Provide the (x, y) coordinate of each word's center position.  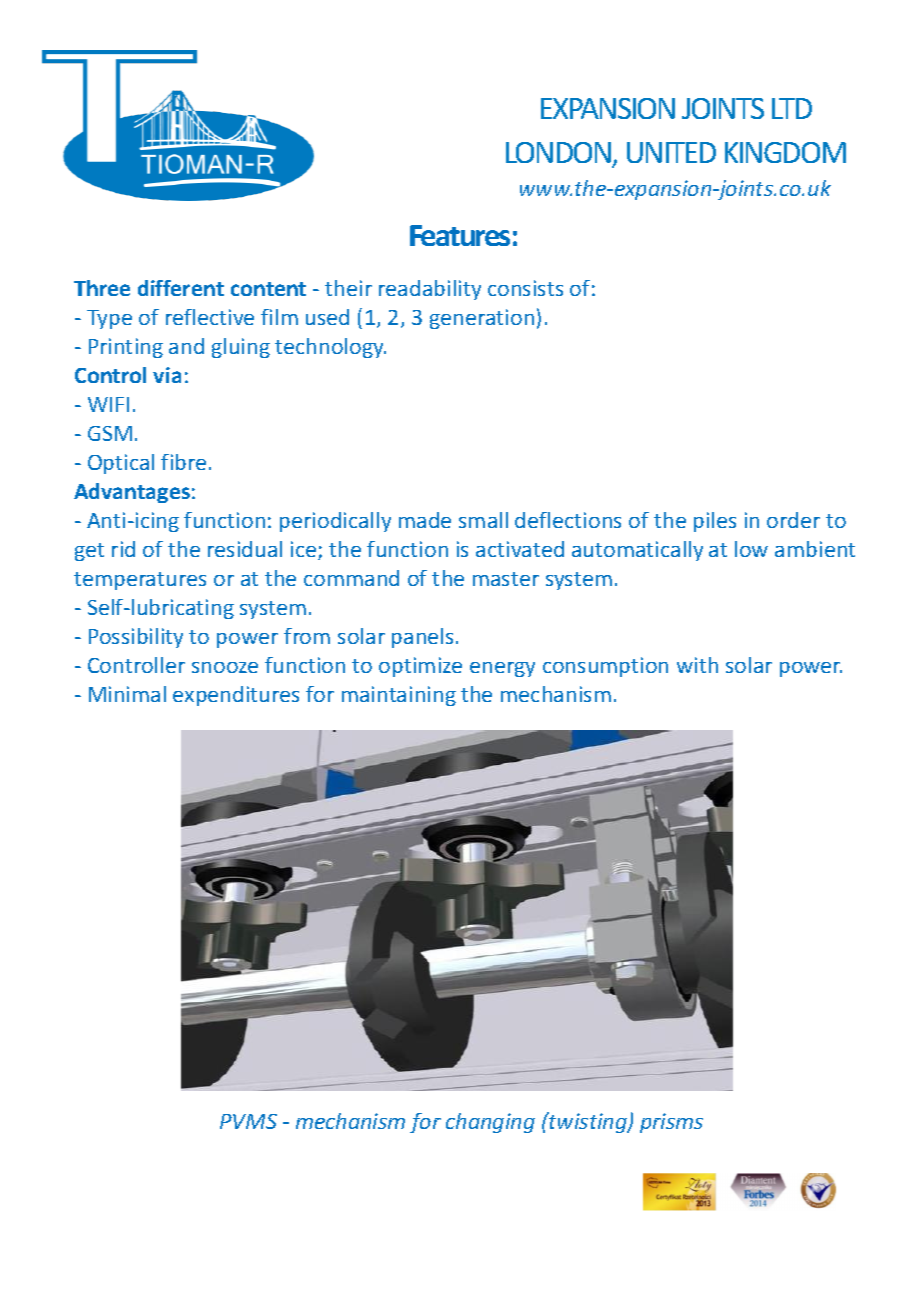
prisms (671, 1123)
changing (490, 1123)
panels (422, 638)
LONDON (560, 154)
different (181, 288)
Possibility (136, 638)
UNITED (671, 152)
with (697, 665)
